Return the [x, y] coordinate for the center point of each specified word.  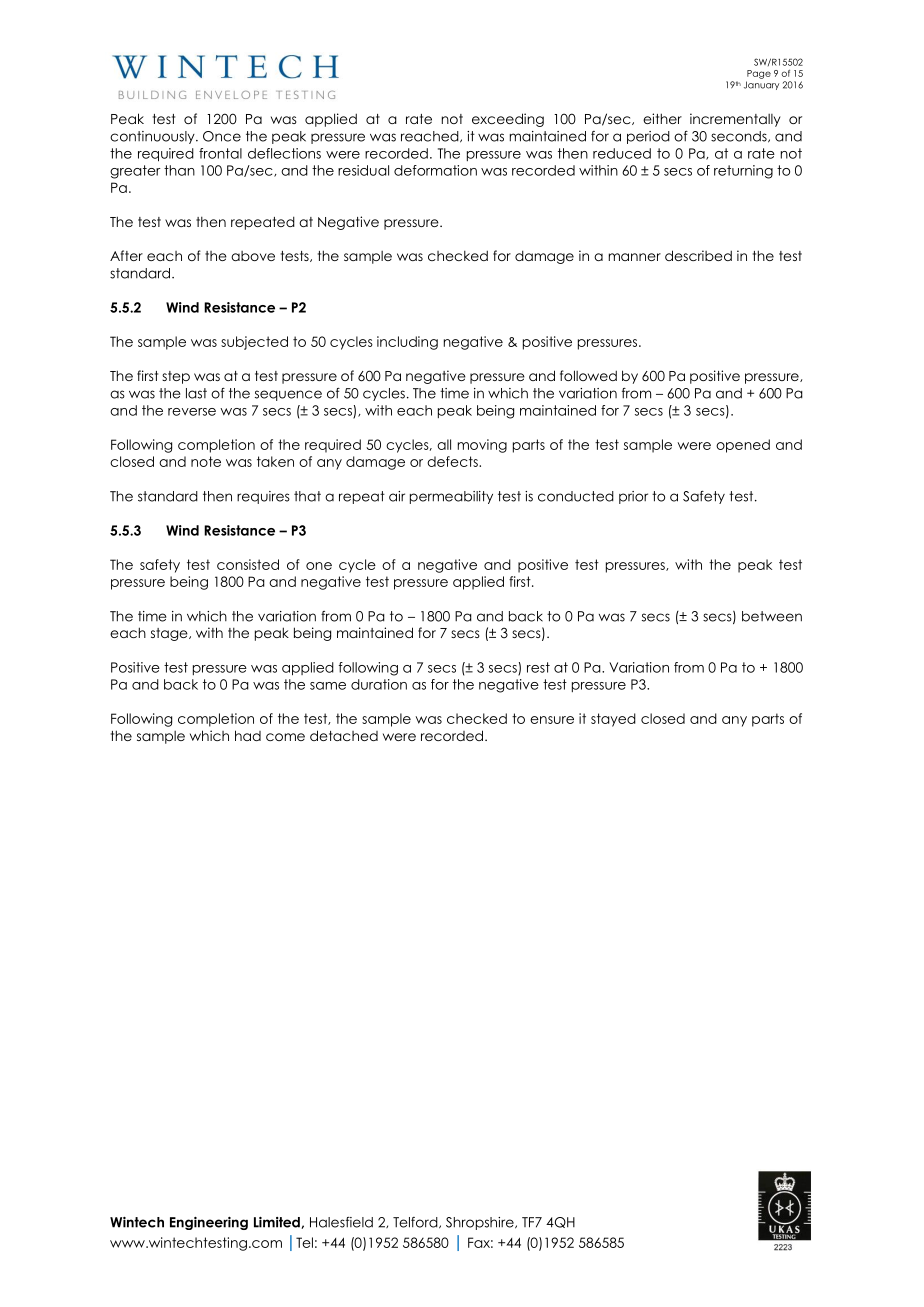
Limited [278, 1223]
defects [453, 461]
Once [222, 136]
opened [743, 446]
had [248, 735]
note [206, 461]
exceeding [508, 120]
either [662, 118]
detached [344, 735]
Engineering [209, 1223]
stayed [613, 720]
